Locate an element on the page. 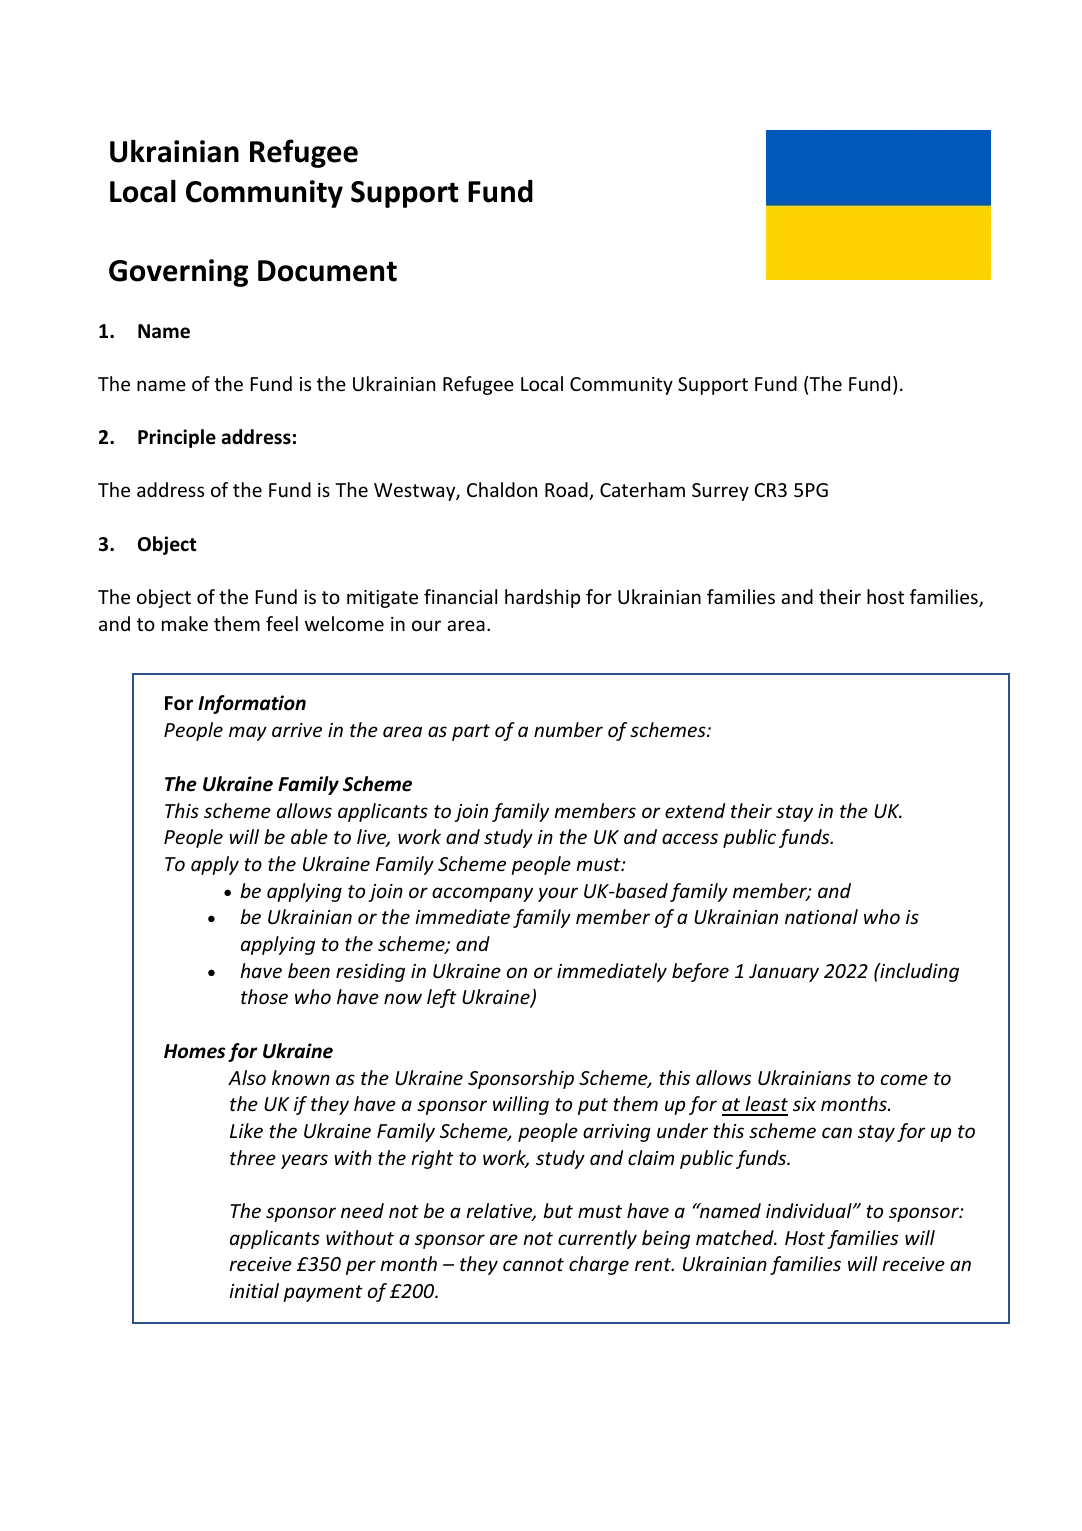 The width and height of the image is (1082, 1531). initial is located at coordinates (254, 1290).
